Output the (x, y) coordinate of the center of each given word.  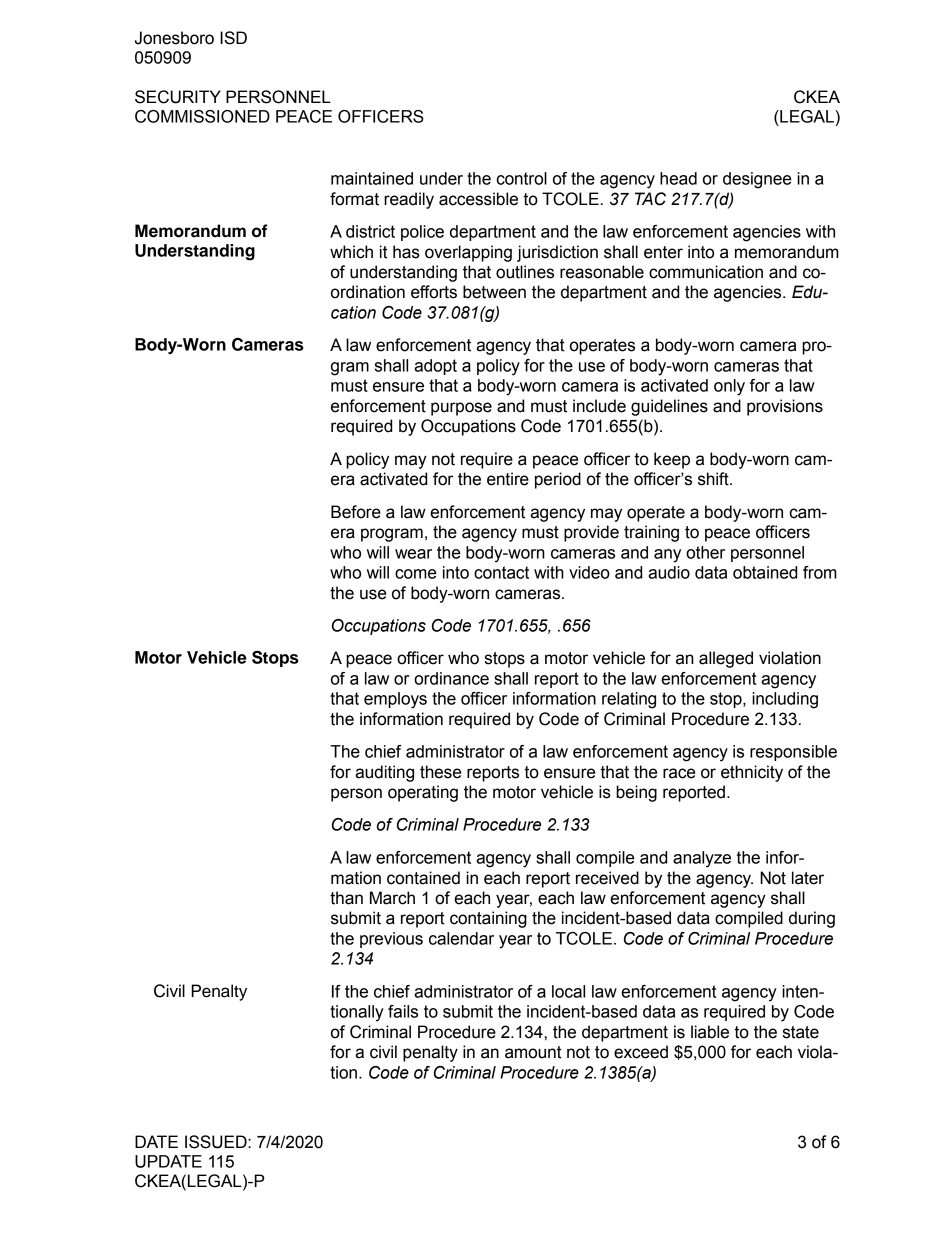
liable (710, 1032)
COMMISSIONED (202, 116)
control (522, 178)
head (678, 178)
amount (533, 1052)
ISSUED (217, 1142)
